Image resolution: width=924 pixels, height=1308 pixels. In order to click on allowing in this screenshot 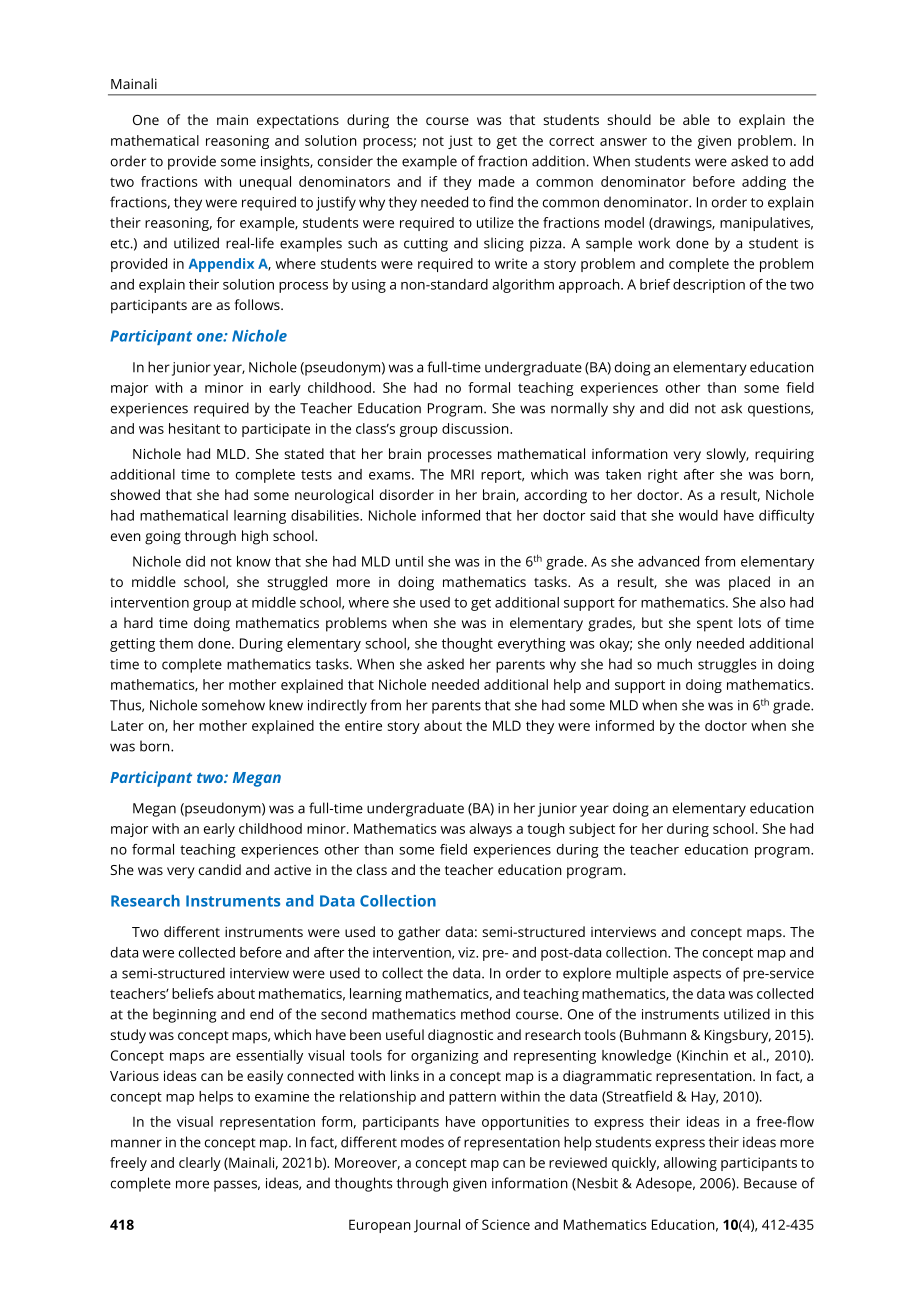, I will do `click(690, 1164)`.
